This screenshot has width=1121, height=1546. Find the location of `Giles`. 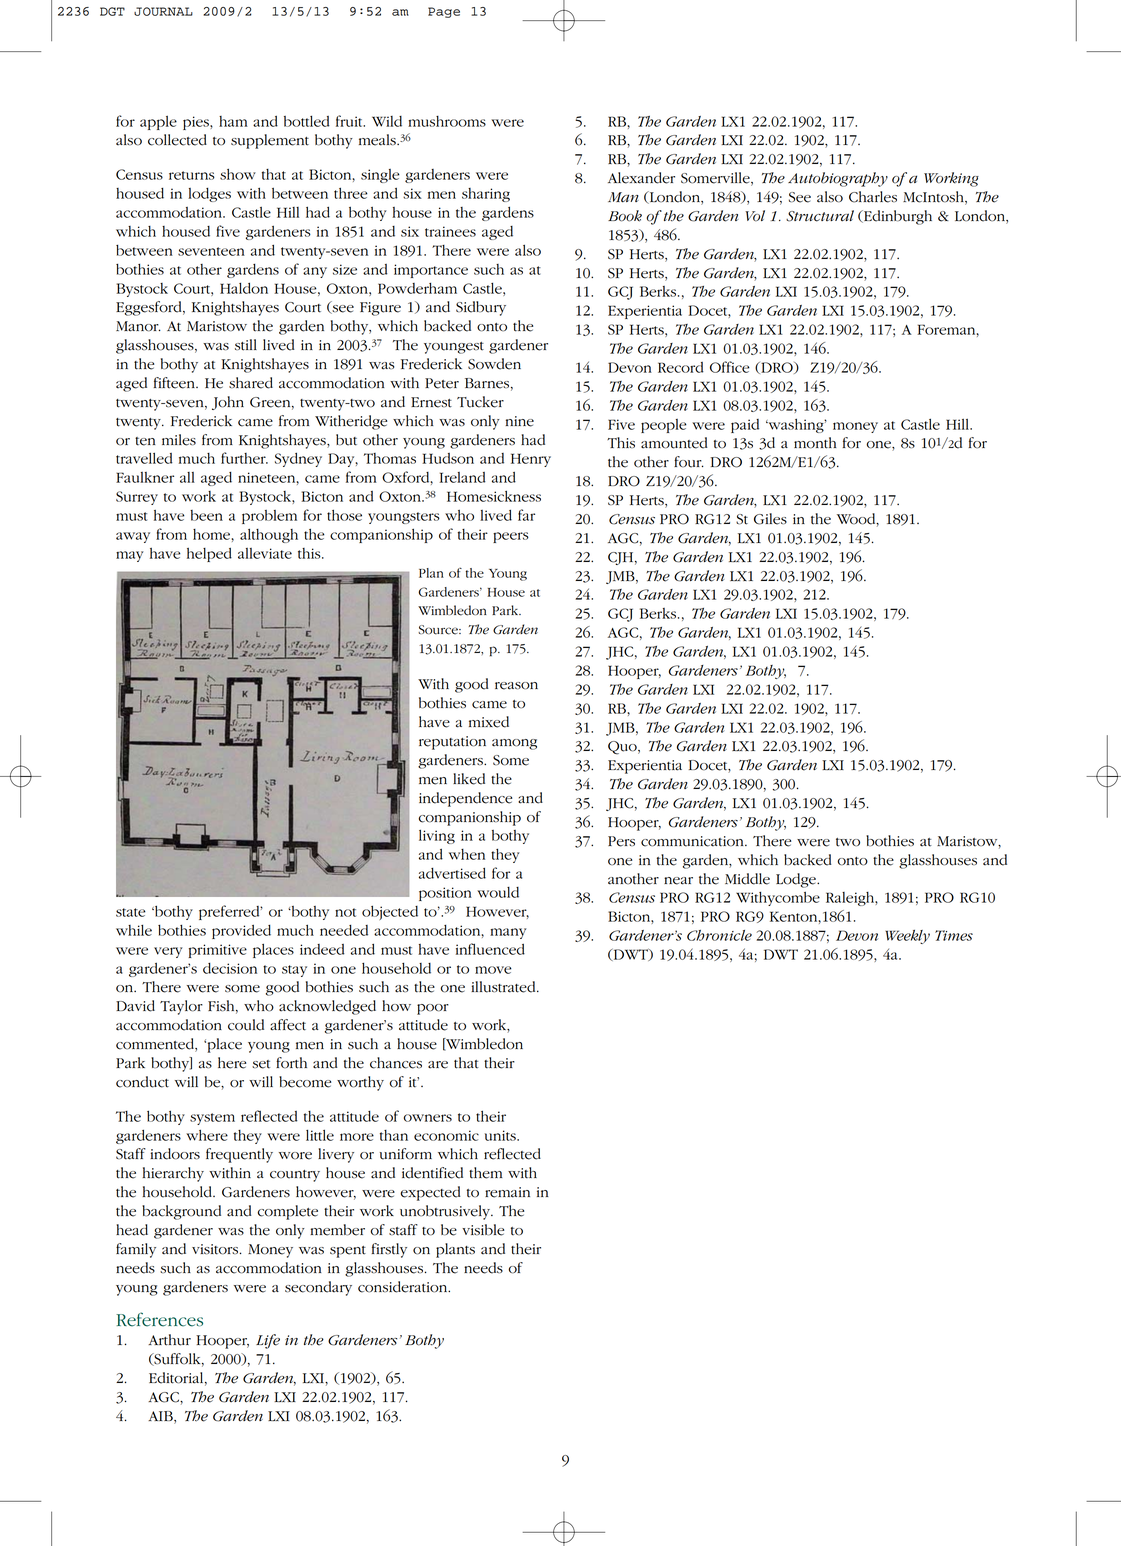

Giles is located at coordinates (770, 519).
